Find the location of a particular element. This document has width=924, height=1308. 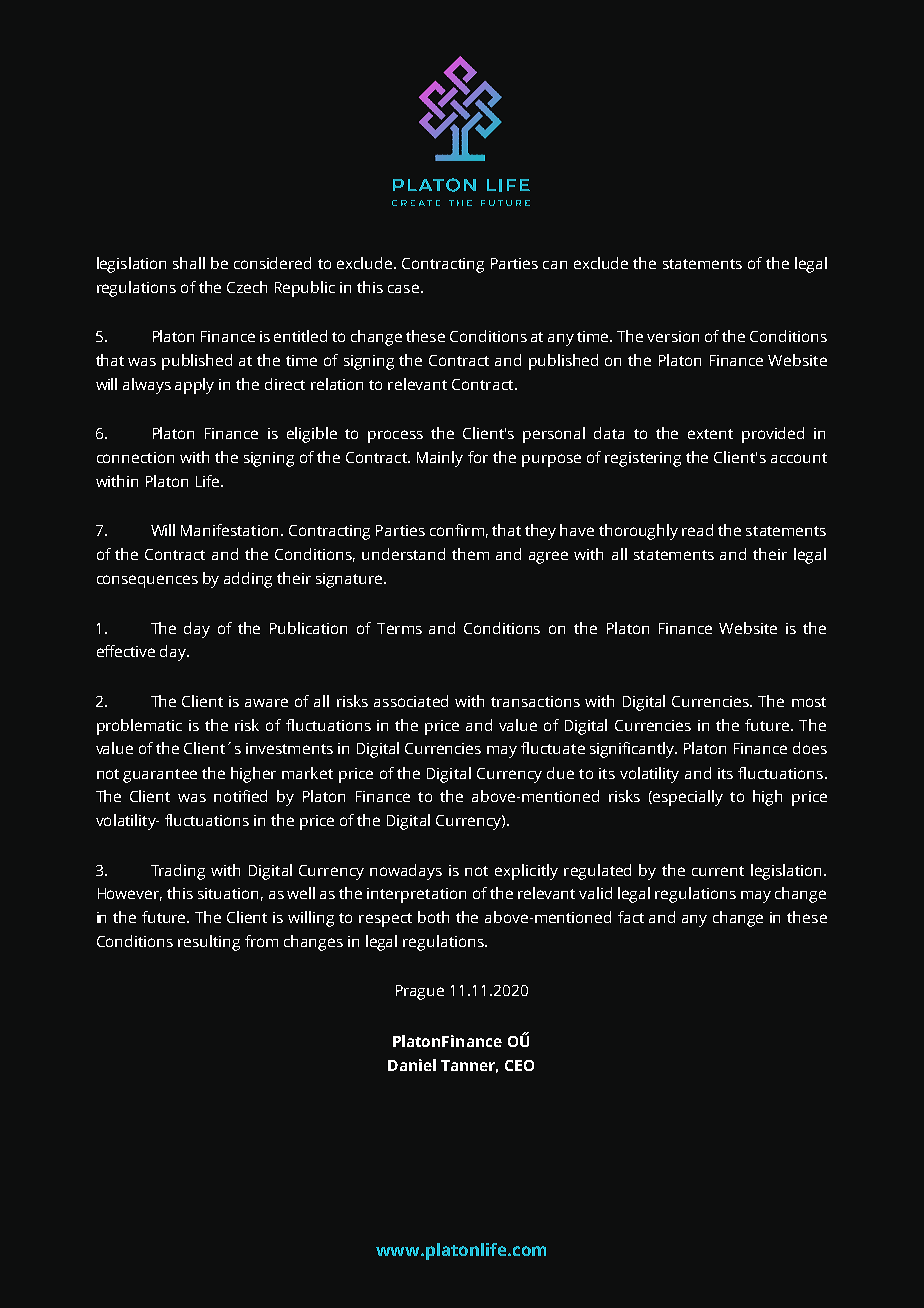

version is located at coordinates (673, 336).
